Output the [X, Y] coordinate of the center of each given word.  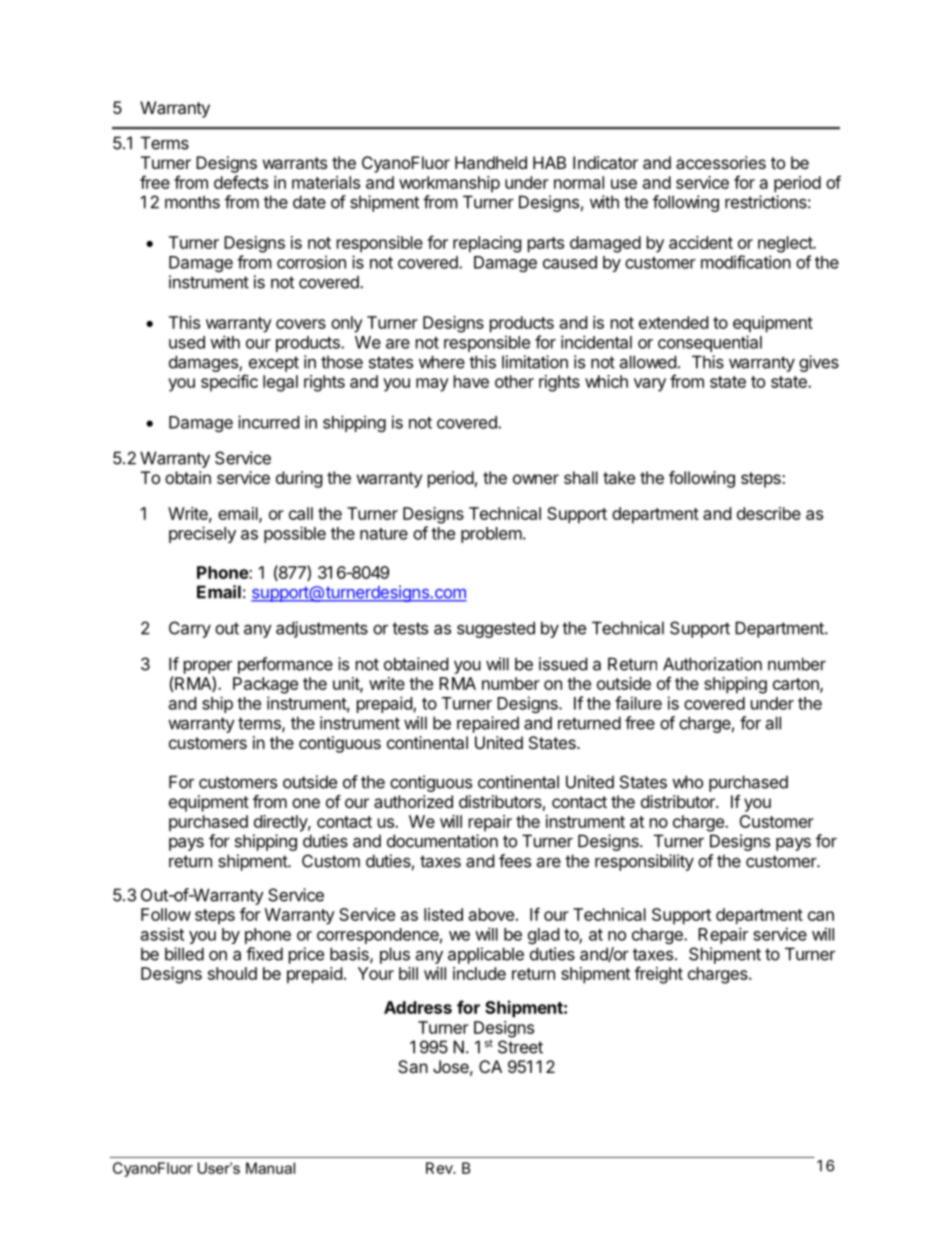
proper [208, 667]
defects [241, 182]
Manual [270, 1168]
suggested [496, 629]
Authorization [712, 664]
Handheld [491, 162]
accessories [721, 162]
